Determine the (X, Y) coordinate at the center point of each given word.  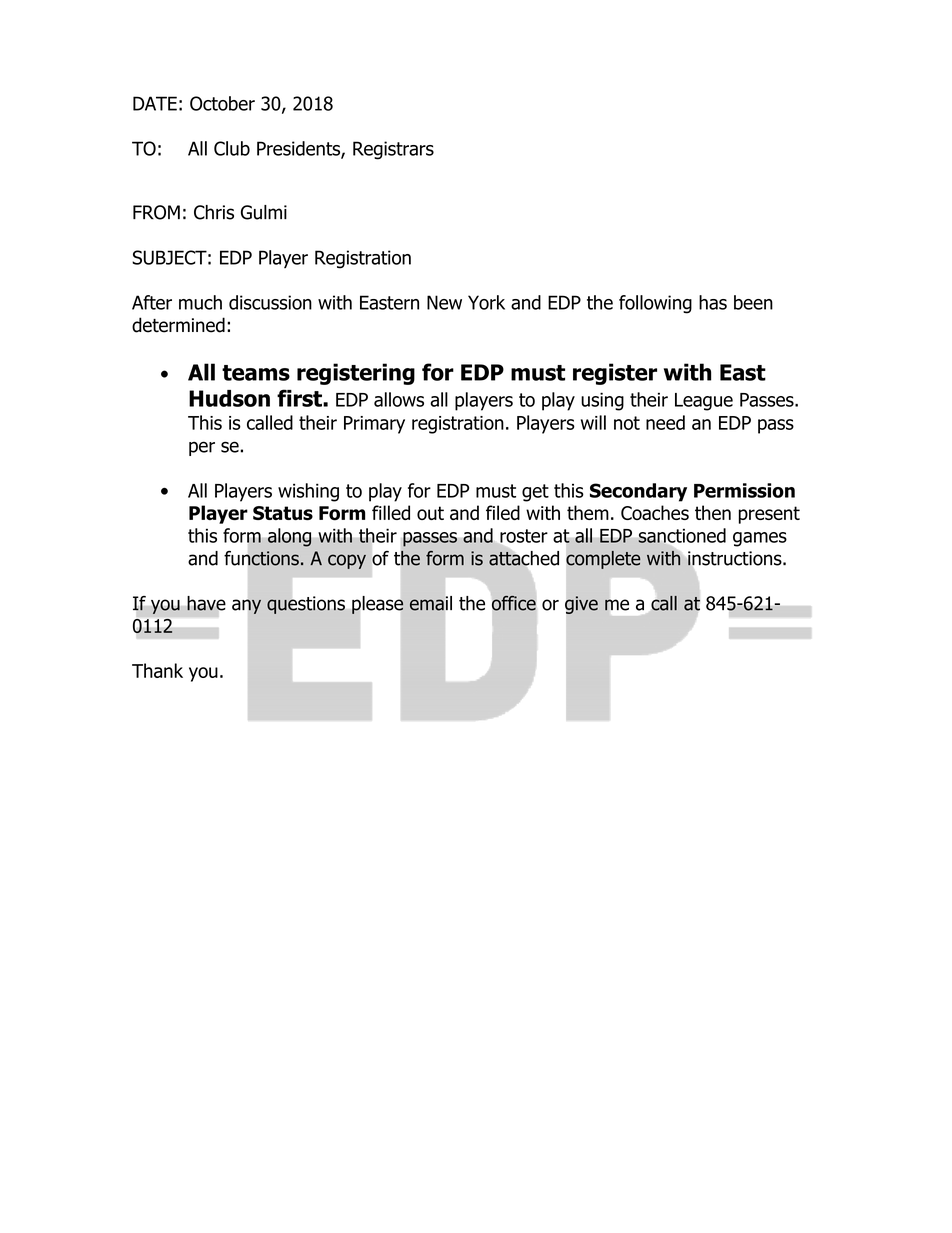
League (704, 402)
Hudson (229, 398)
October (222, 103)
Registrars (393, 150)
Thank (157, 670)
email (431, 603)
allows (399, 399)
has (713, 302)
